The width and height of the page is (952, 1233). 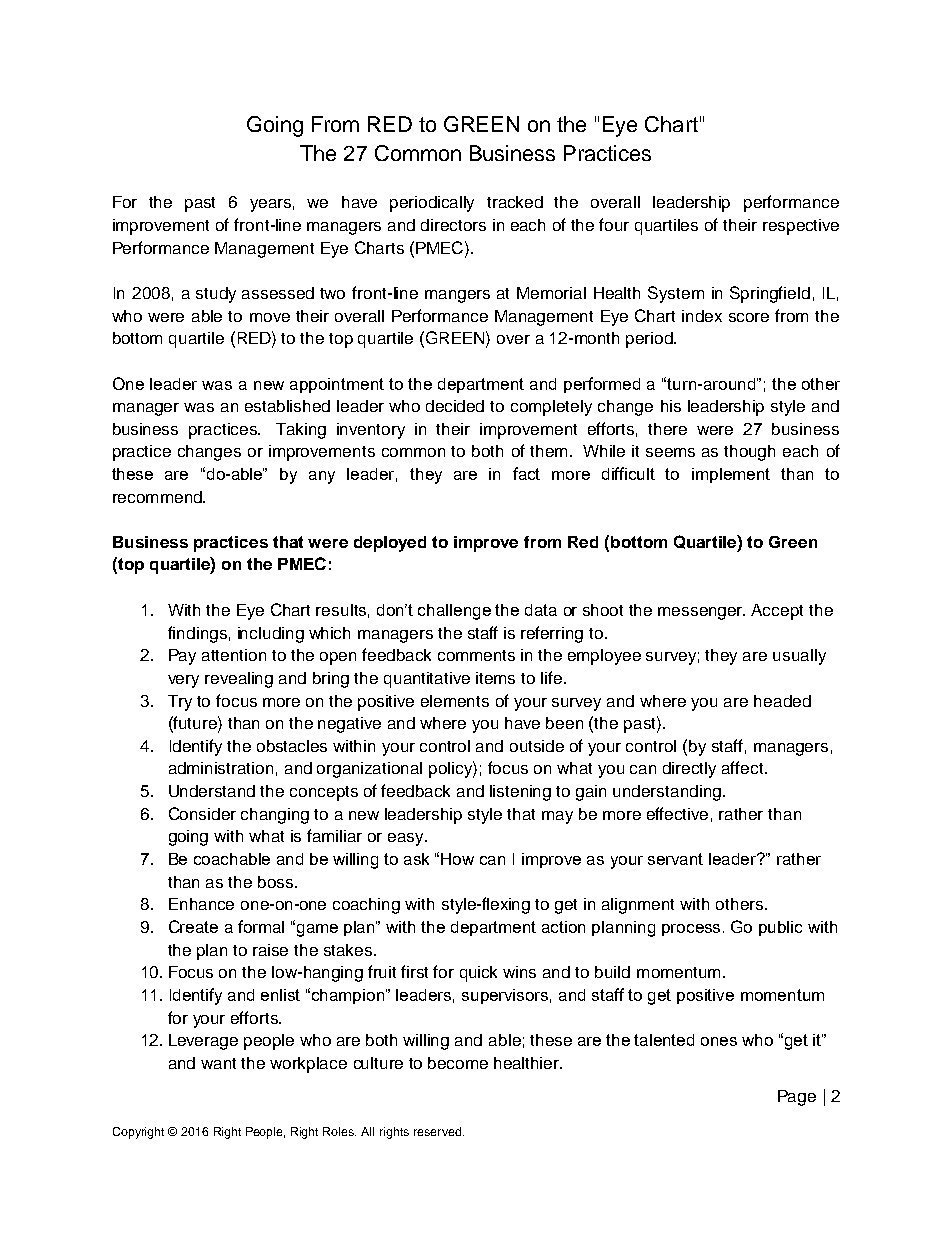 What do you see at coordinates (526, 473) in the page?
I see `fact` at bounding box center [526, 473].
